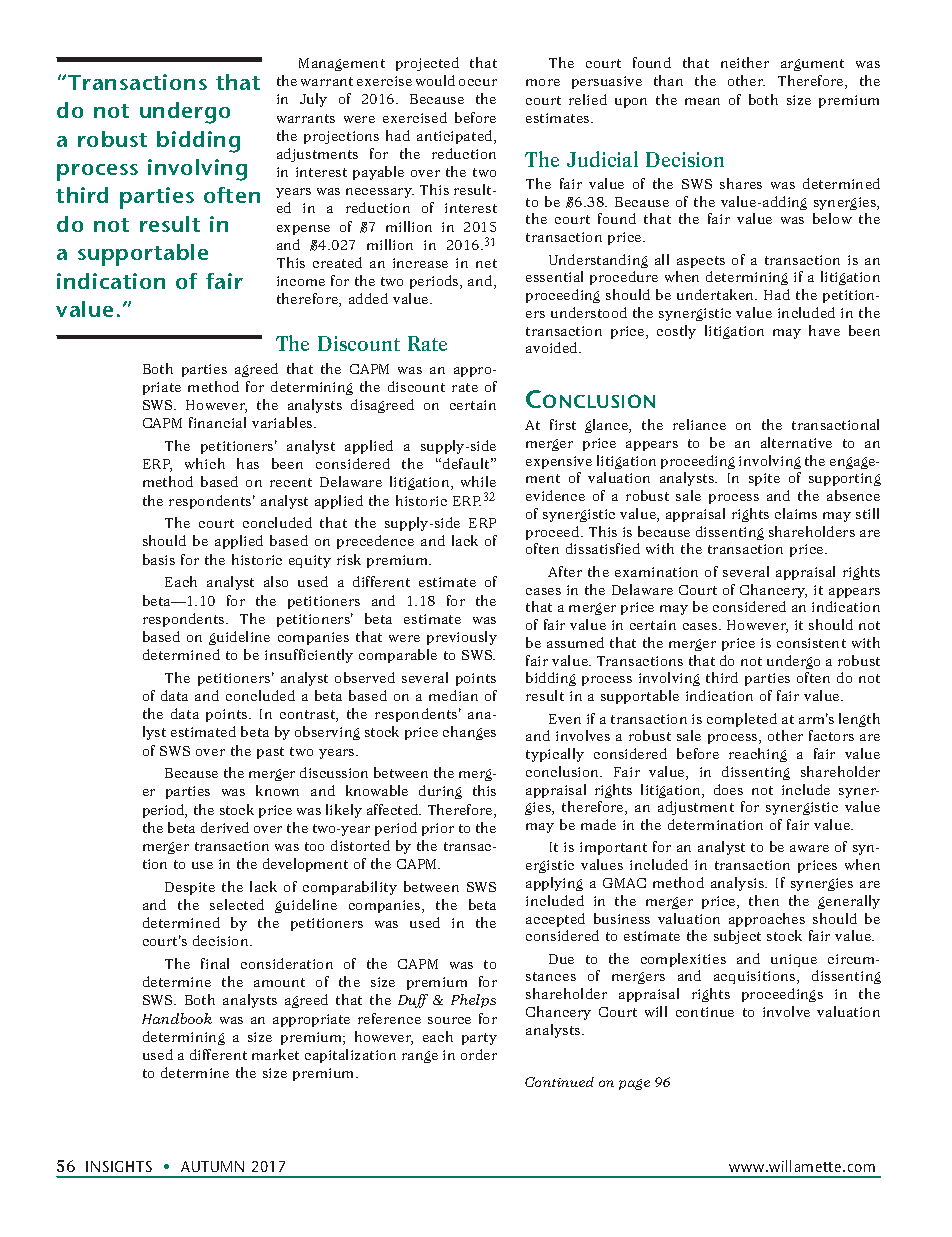 The image size is (952, 1237). What do you see at coordinates (217, 422) in the screenshot?
I see `financial` at bounding box center [217, 422].
